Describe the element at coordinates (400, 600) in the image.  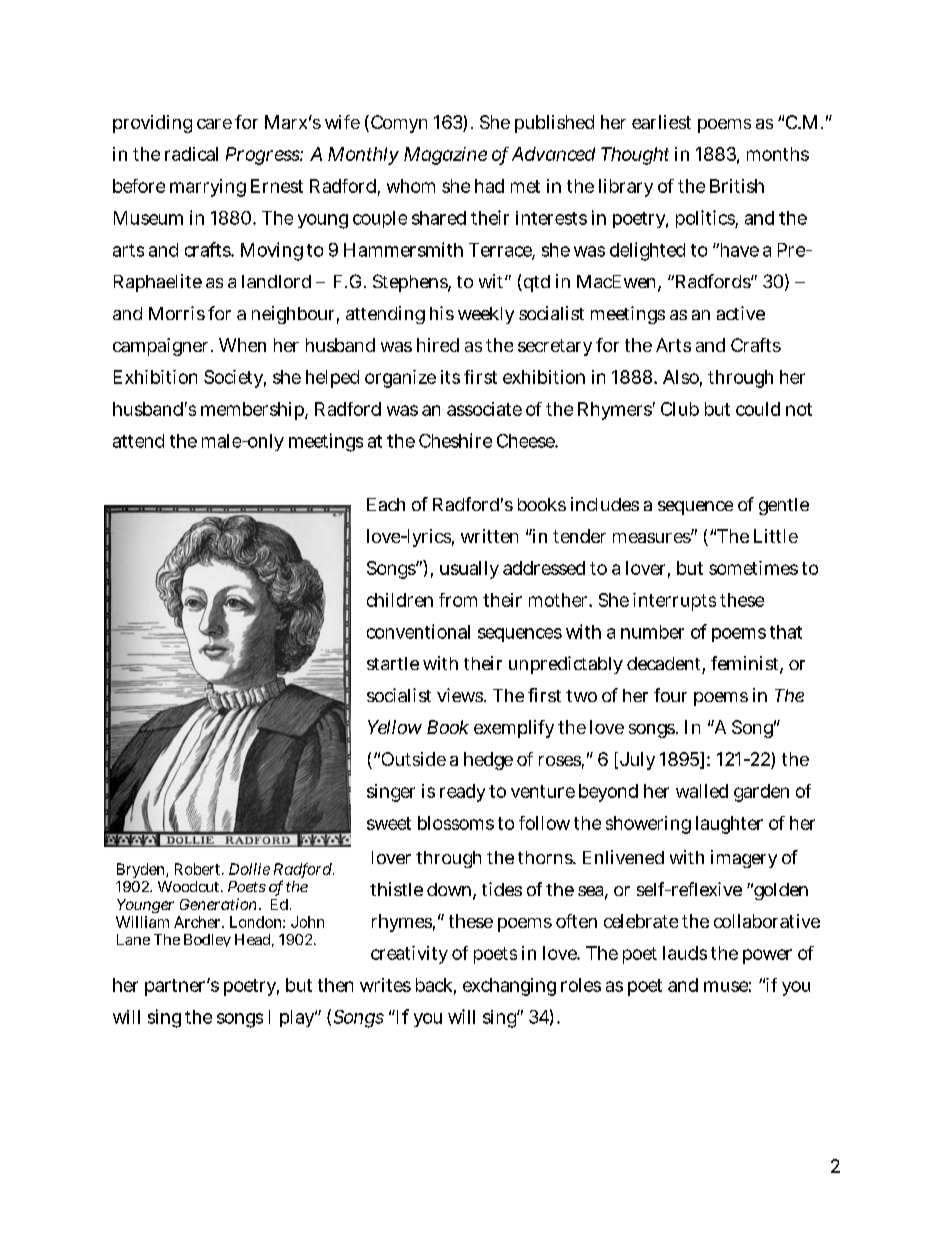
I see `children` at that location.
